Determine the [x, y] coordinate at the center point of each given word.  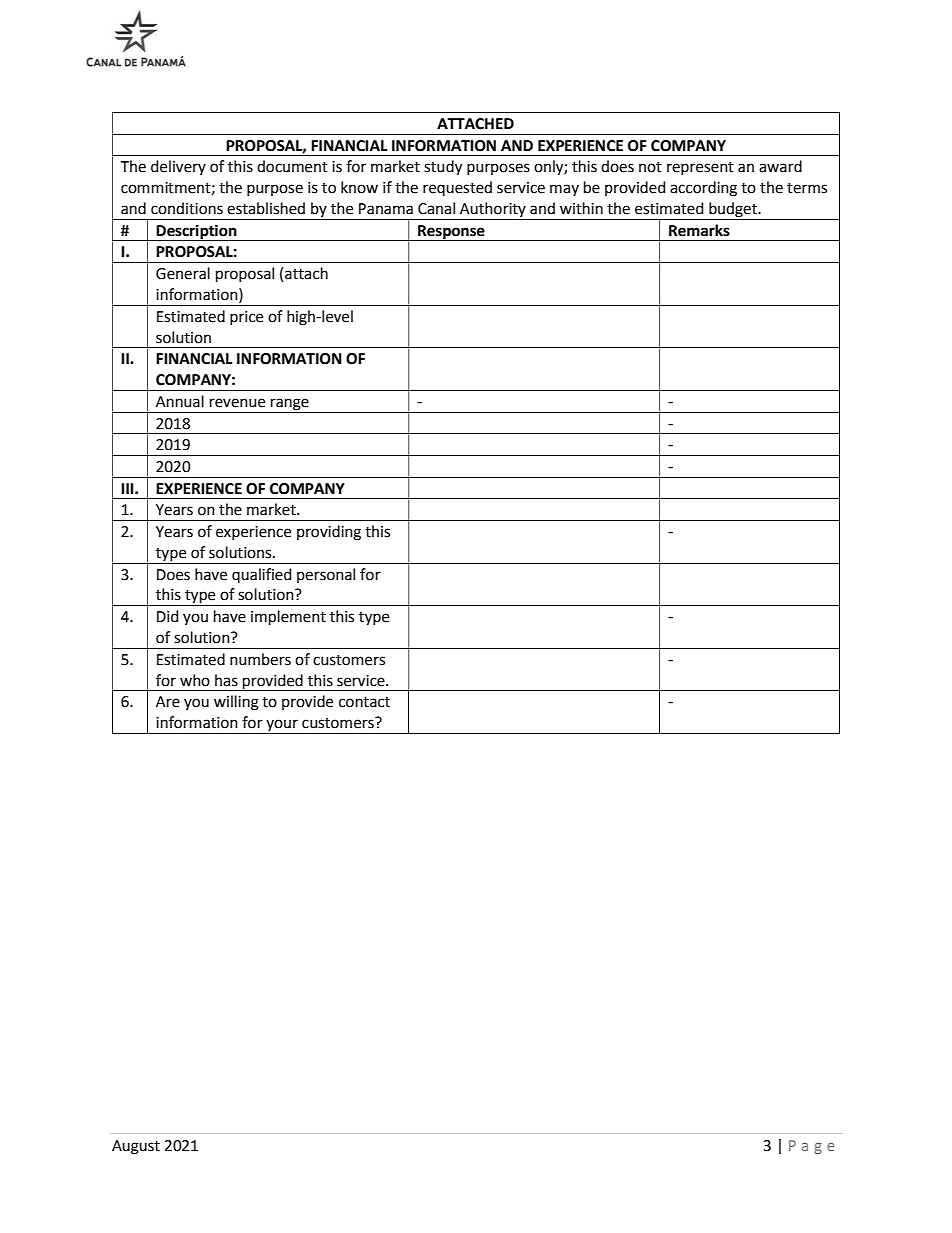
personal [326, 575]
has [226, 680]
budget [733, 211]
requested [457, 188]
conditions [187, 208]
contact [364, 702]
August [136, 1147]
